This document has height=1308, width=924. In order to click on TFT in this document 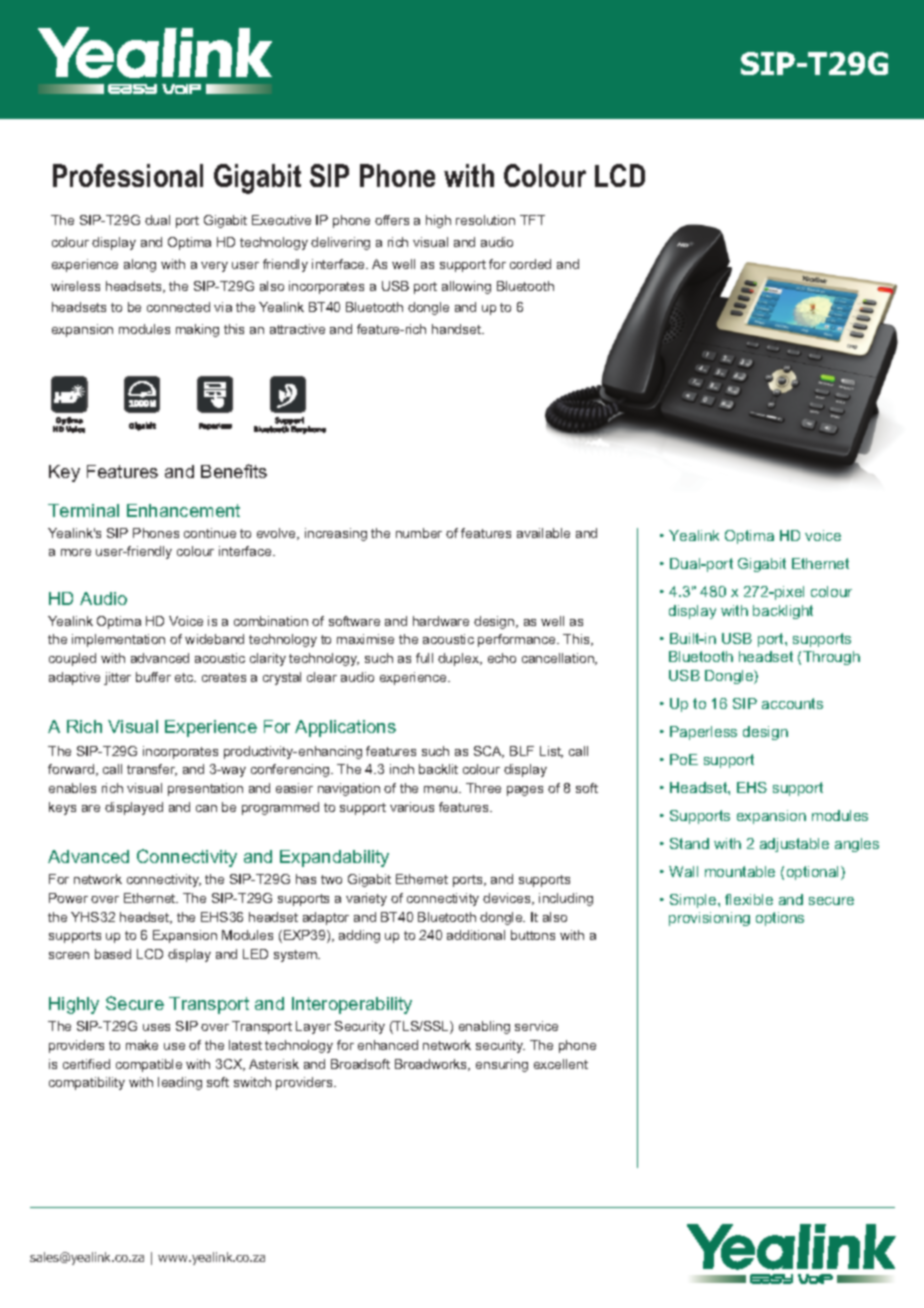, I will do `click(532, 220)`.
